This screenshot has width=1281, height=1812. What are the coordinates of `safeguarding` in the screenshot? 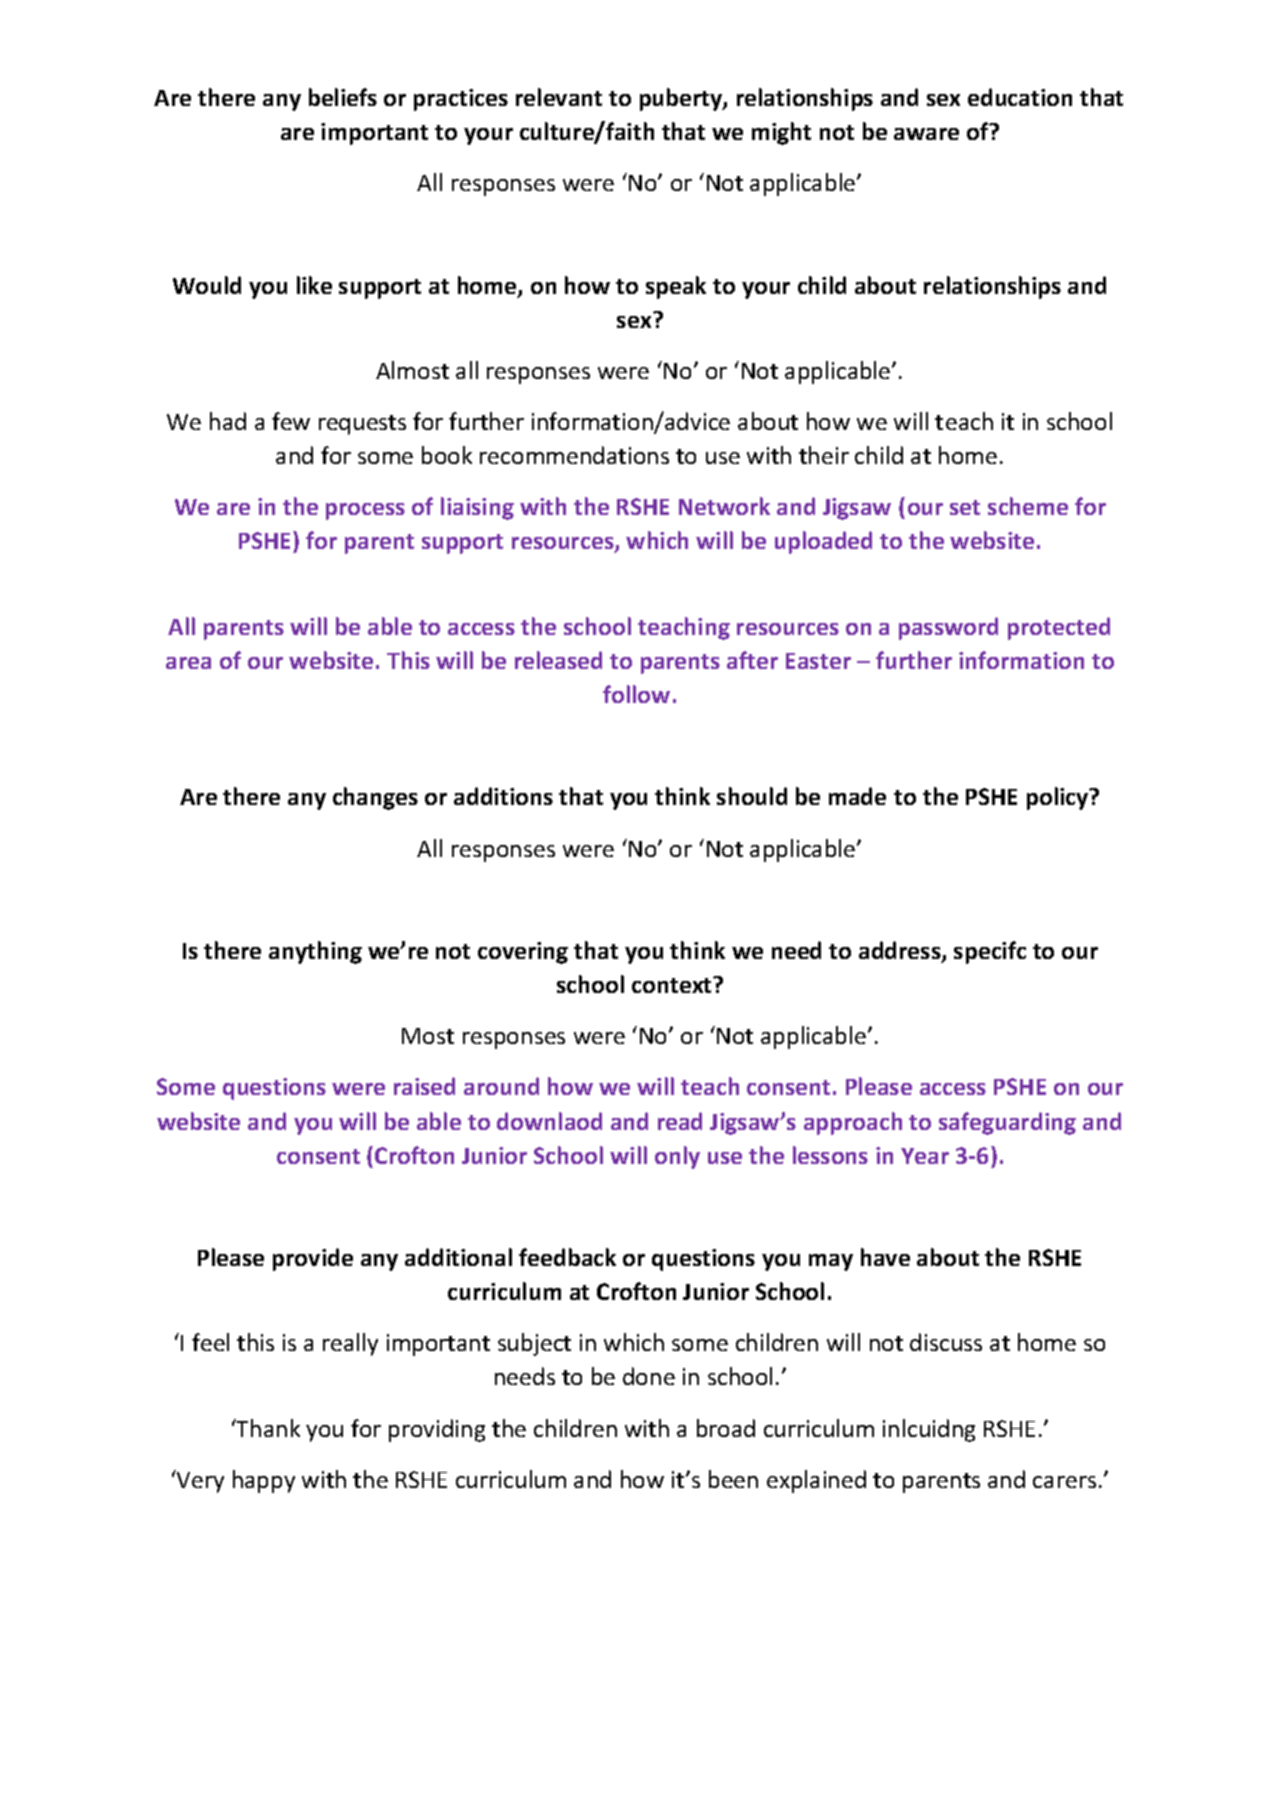 It's located at (1007, 1123).
